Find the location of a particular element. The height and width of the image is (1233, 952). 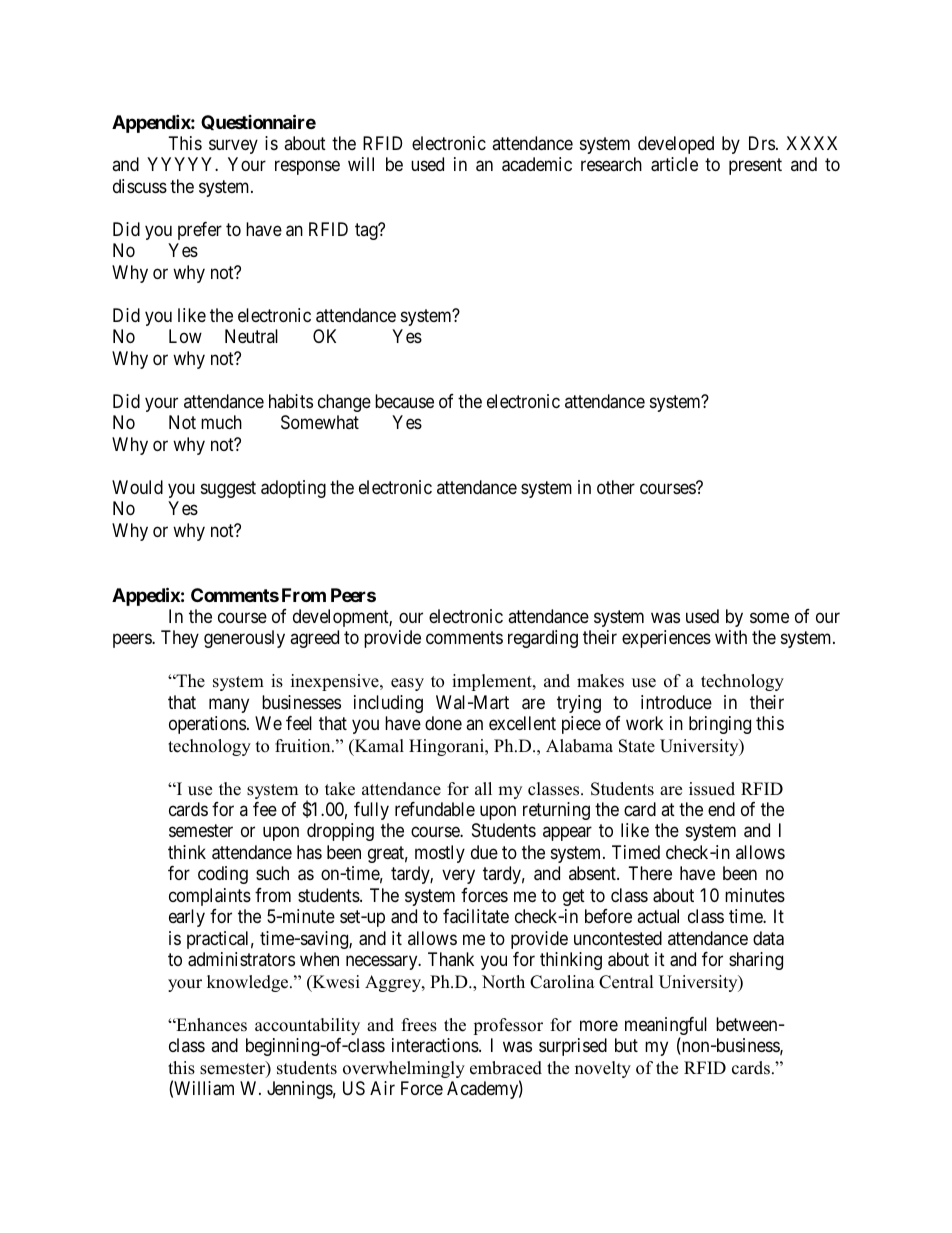

regarding is located at coordinates (543, 639).
